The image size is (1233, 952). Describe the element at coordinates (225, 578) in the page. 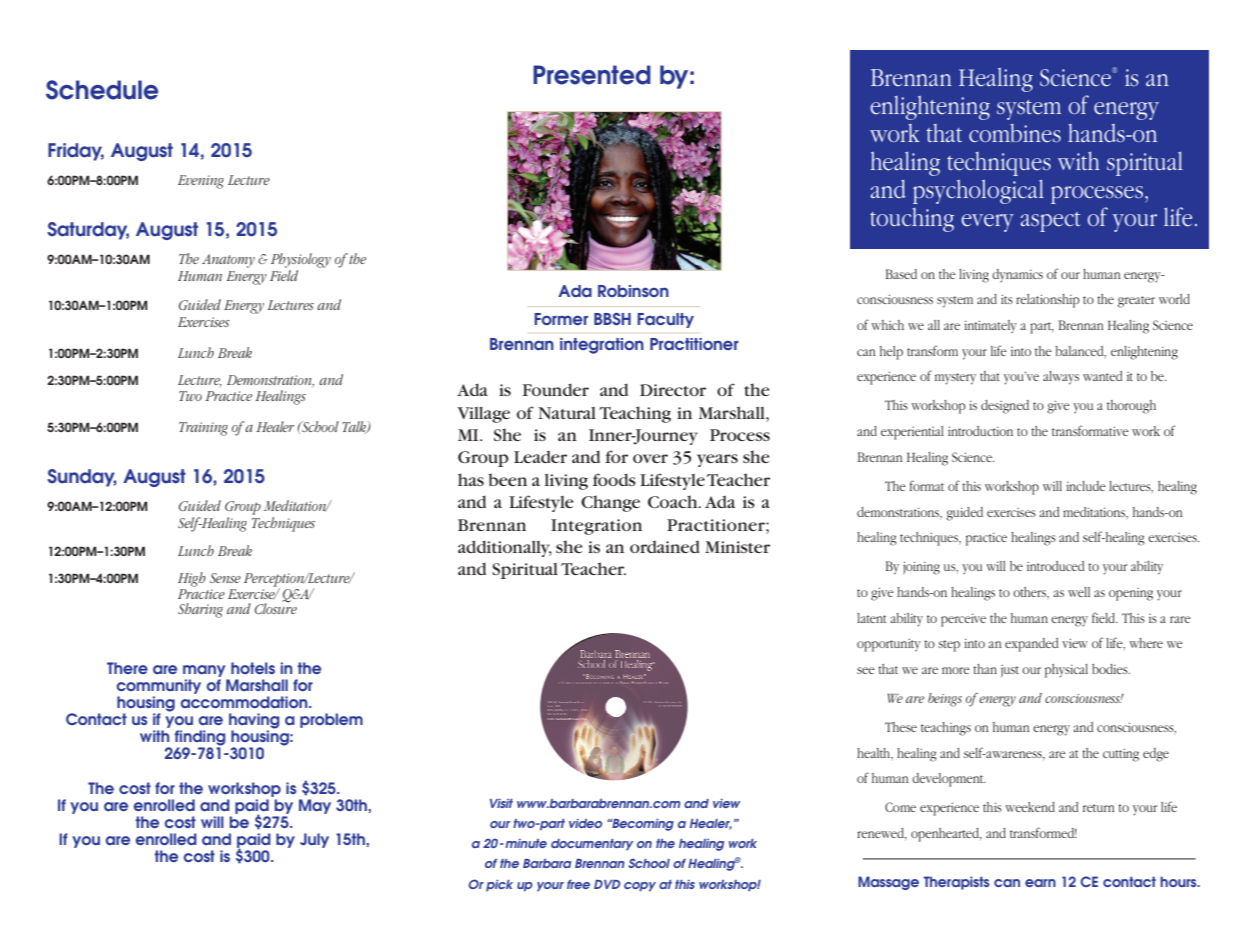

I see `Sense` at that location.
